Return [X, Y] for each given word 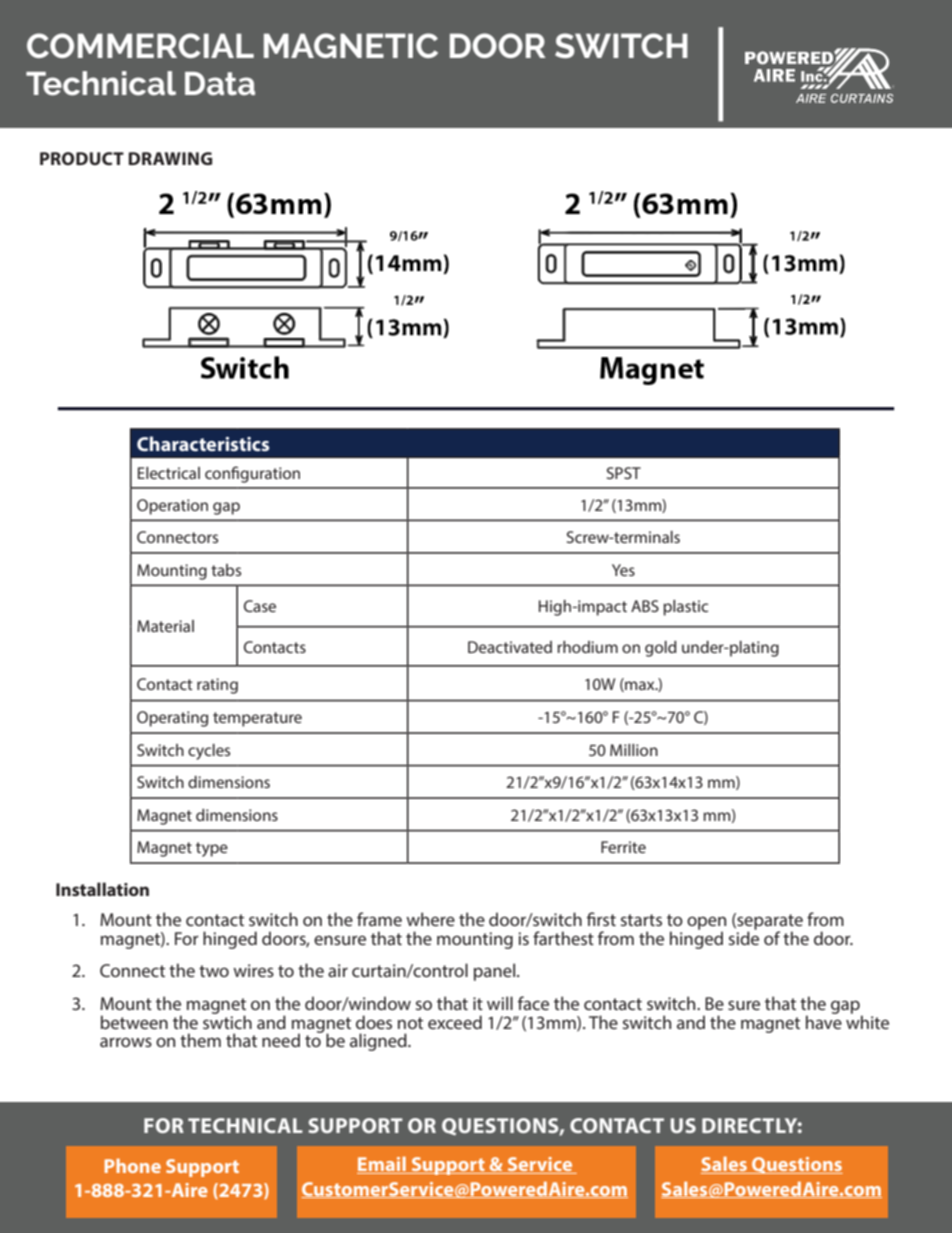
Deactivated [510, 647]
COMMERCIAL [140, 45]
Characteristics [203, 443]
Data [220, 84]
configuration [252, 474]
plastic [685, 608]
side [744, 937]
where [430, 919]
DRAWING [170, 158]
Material [165, 626]
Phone [133, 1165]
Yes [623, 570]
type [212, 849]
